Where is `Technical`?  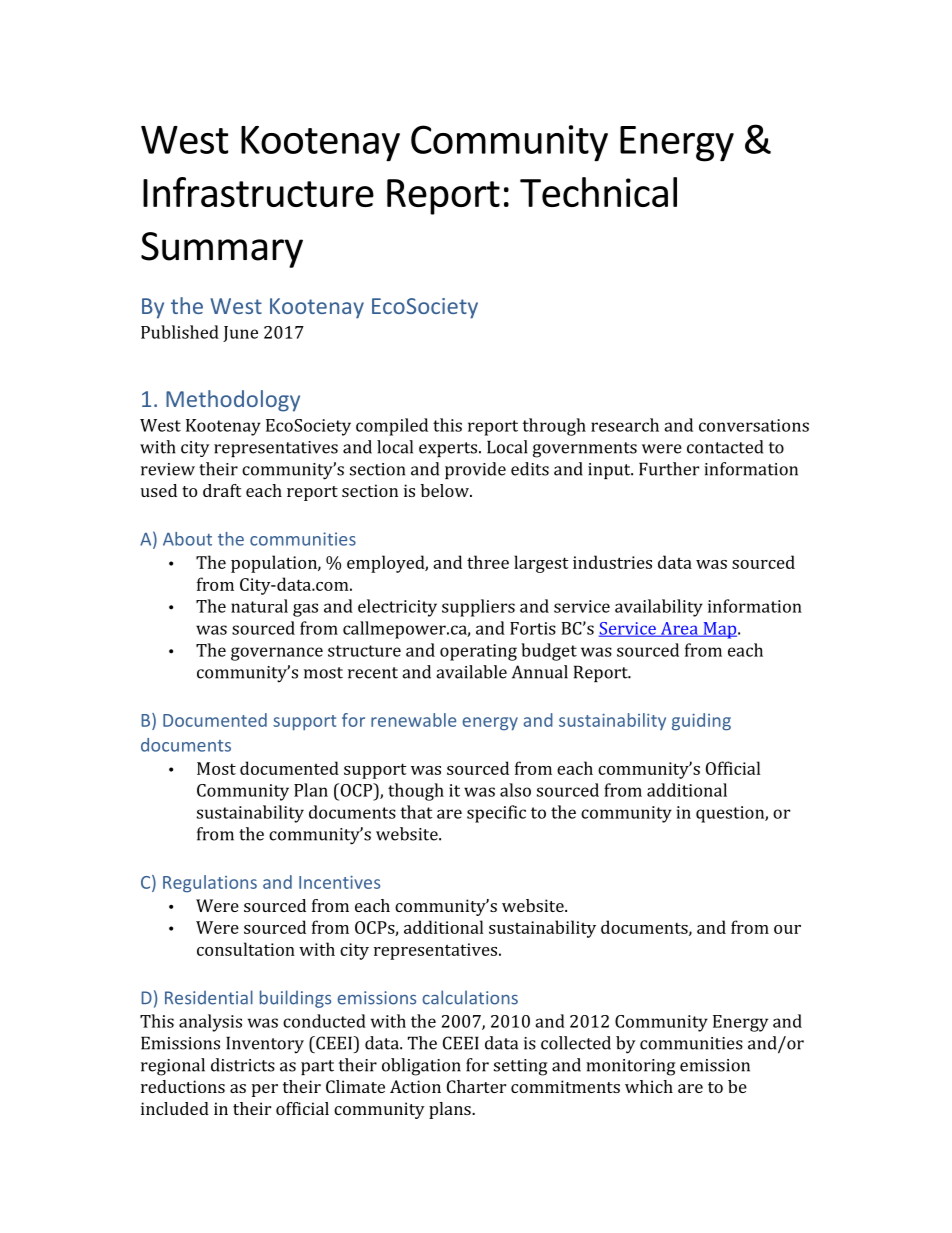
Technical is located at coordinates (598, 192).
